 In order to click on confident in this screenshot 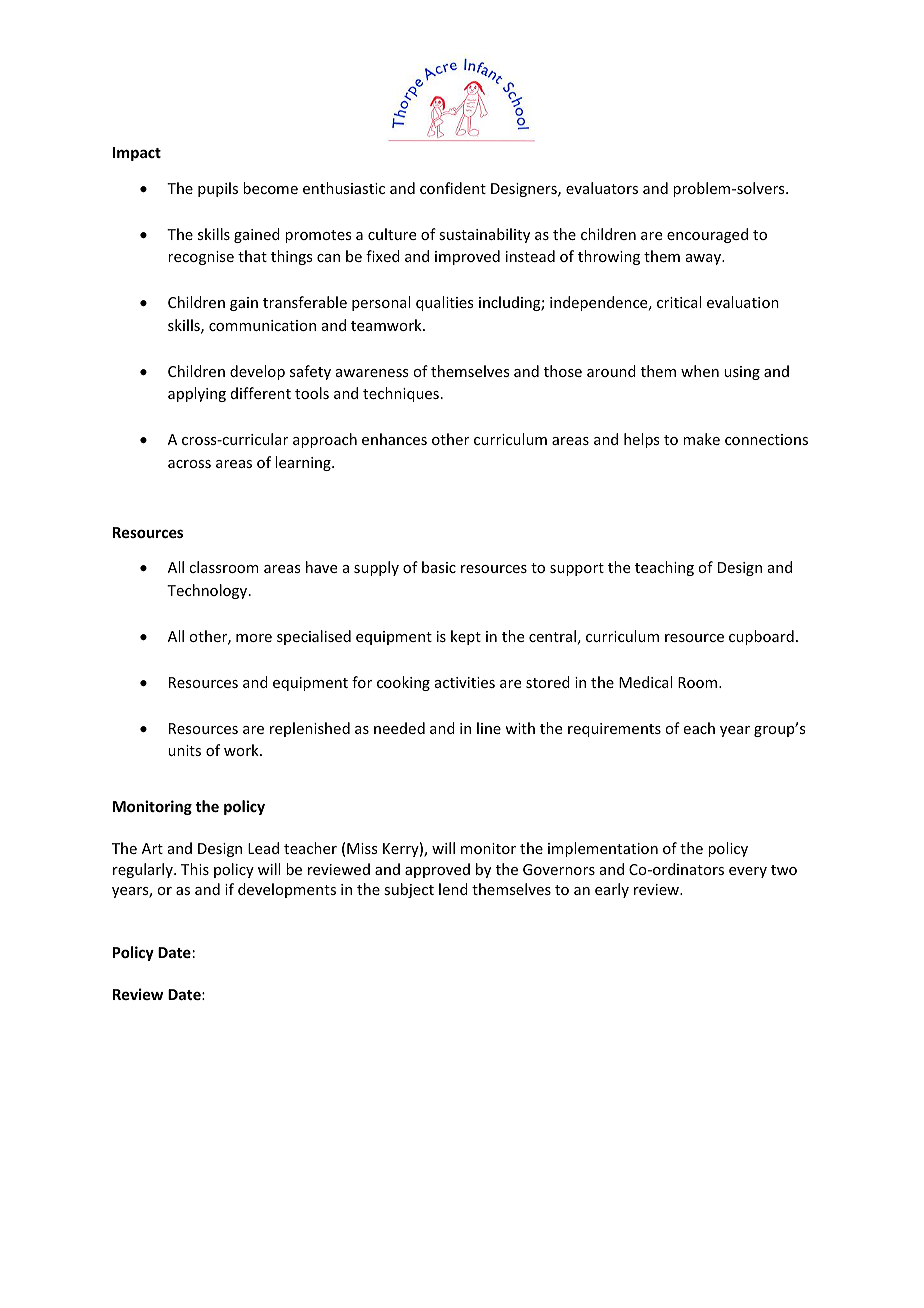, I will do `click(453, 188)`.
